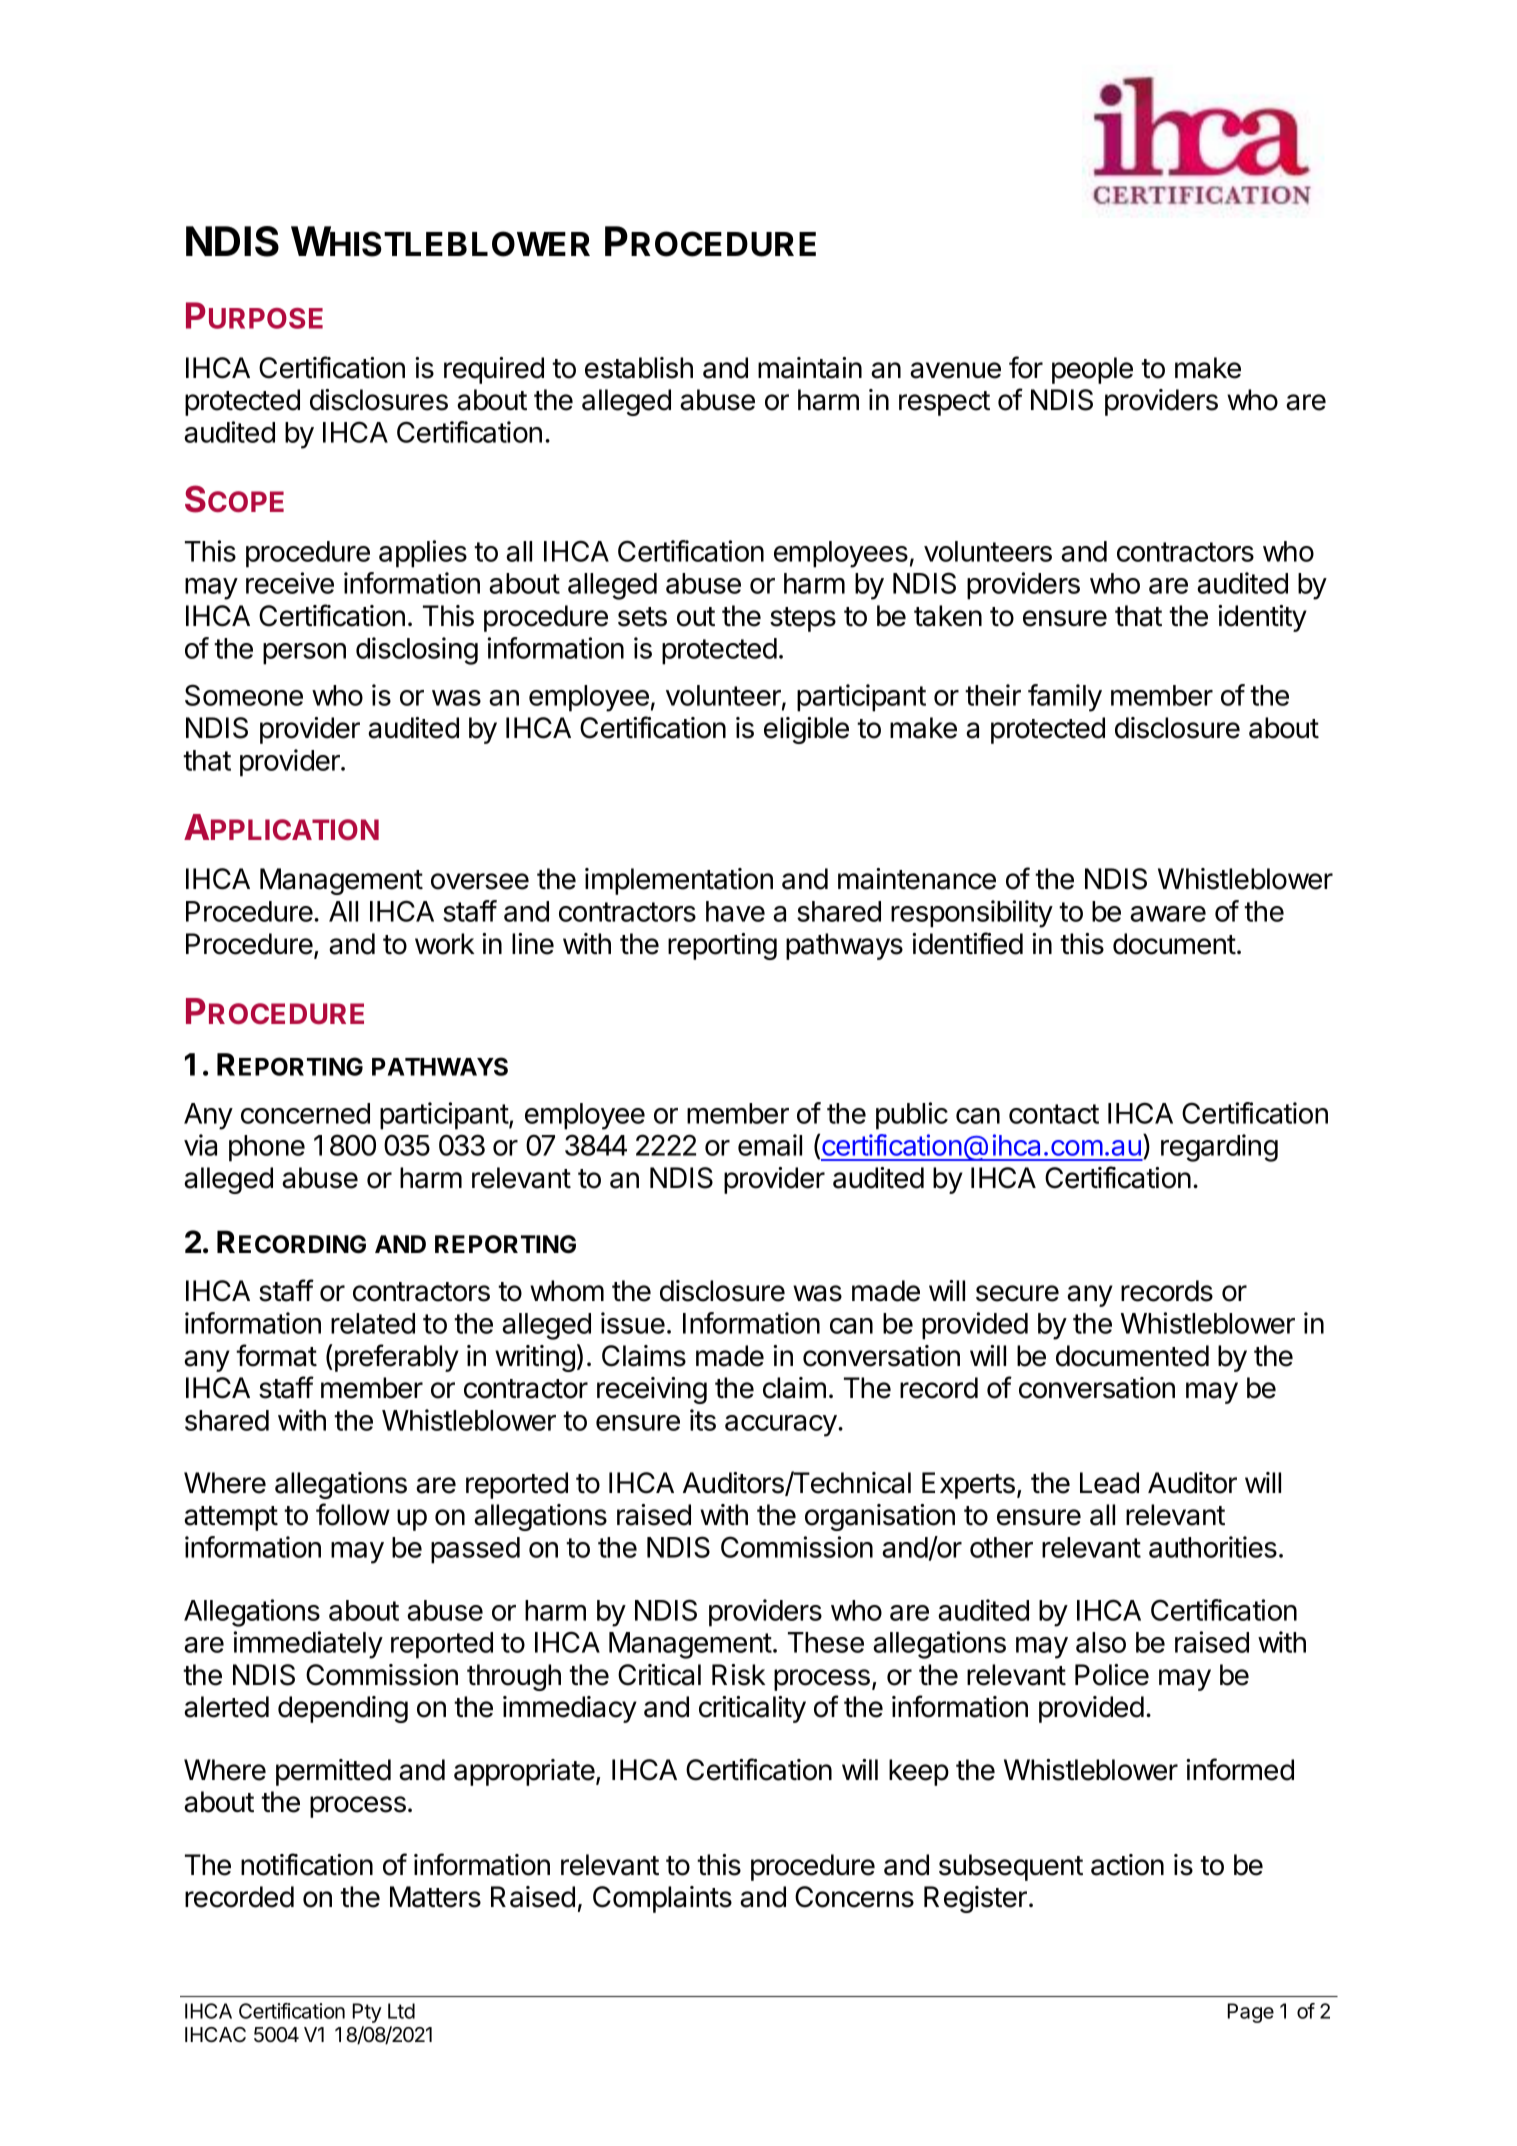  I want to click on authorities, so click(1213, 1547).
